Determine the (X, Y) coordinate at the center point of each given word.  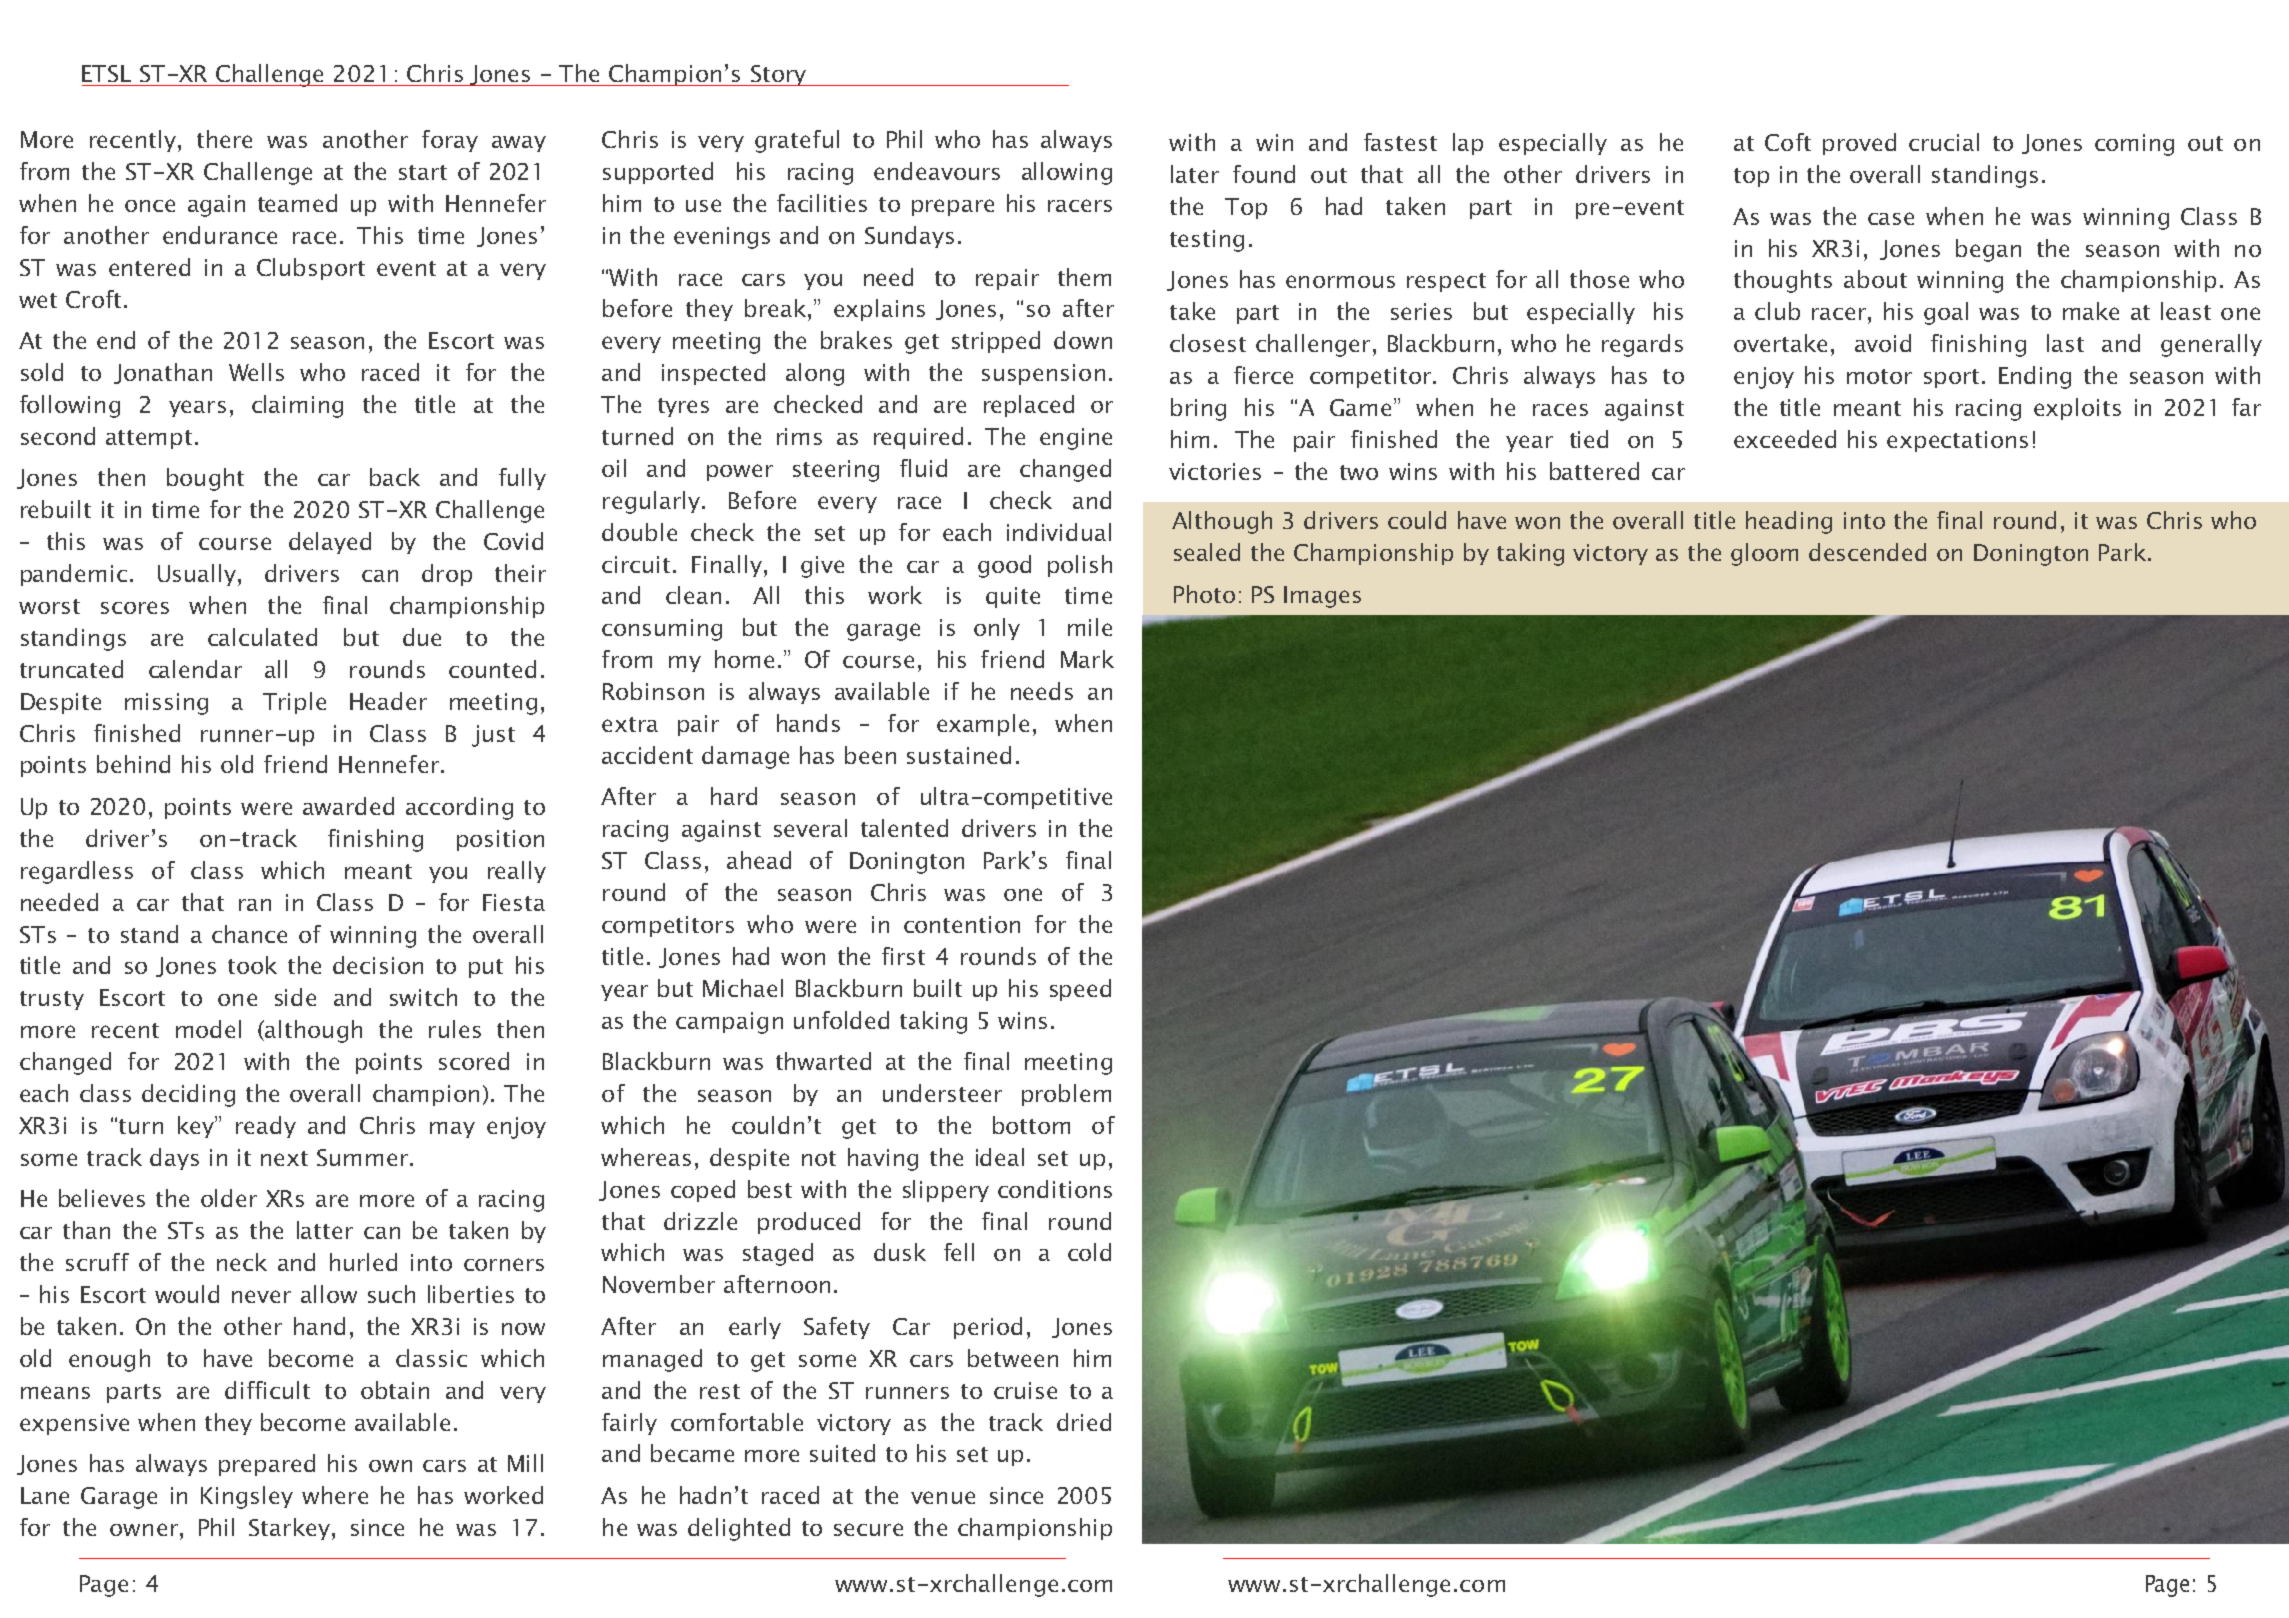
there (224, 139)
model (208, 1029)
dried (1084, 1422)
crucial (1944, 142)
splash (2151, 968)
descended (1867, 552)
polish (1080, 566)
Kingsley (247, 1497)
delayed (330, 543)
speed (1080, 990)
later (1195, 174)
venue (943, 1497)
